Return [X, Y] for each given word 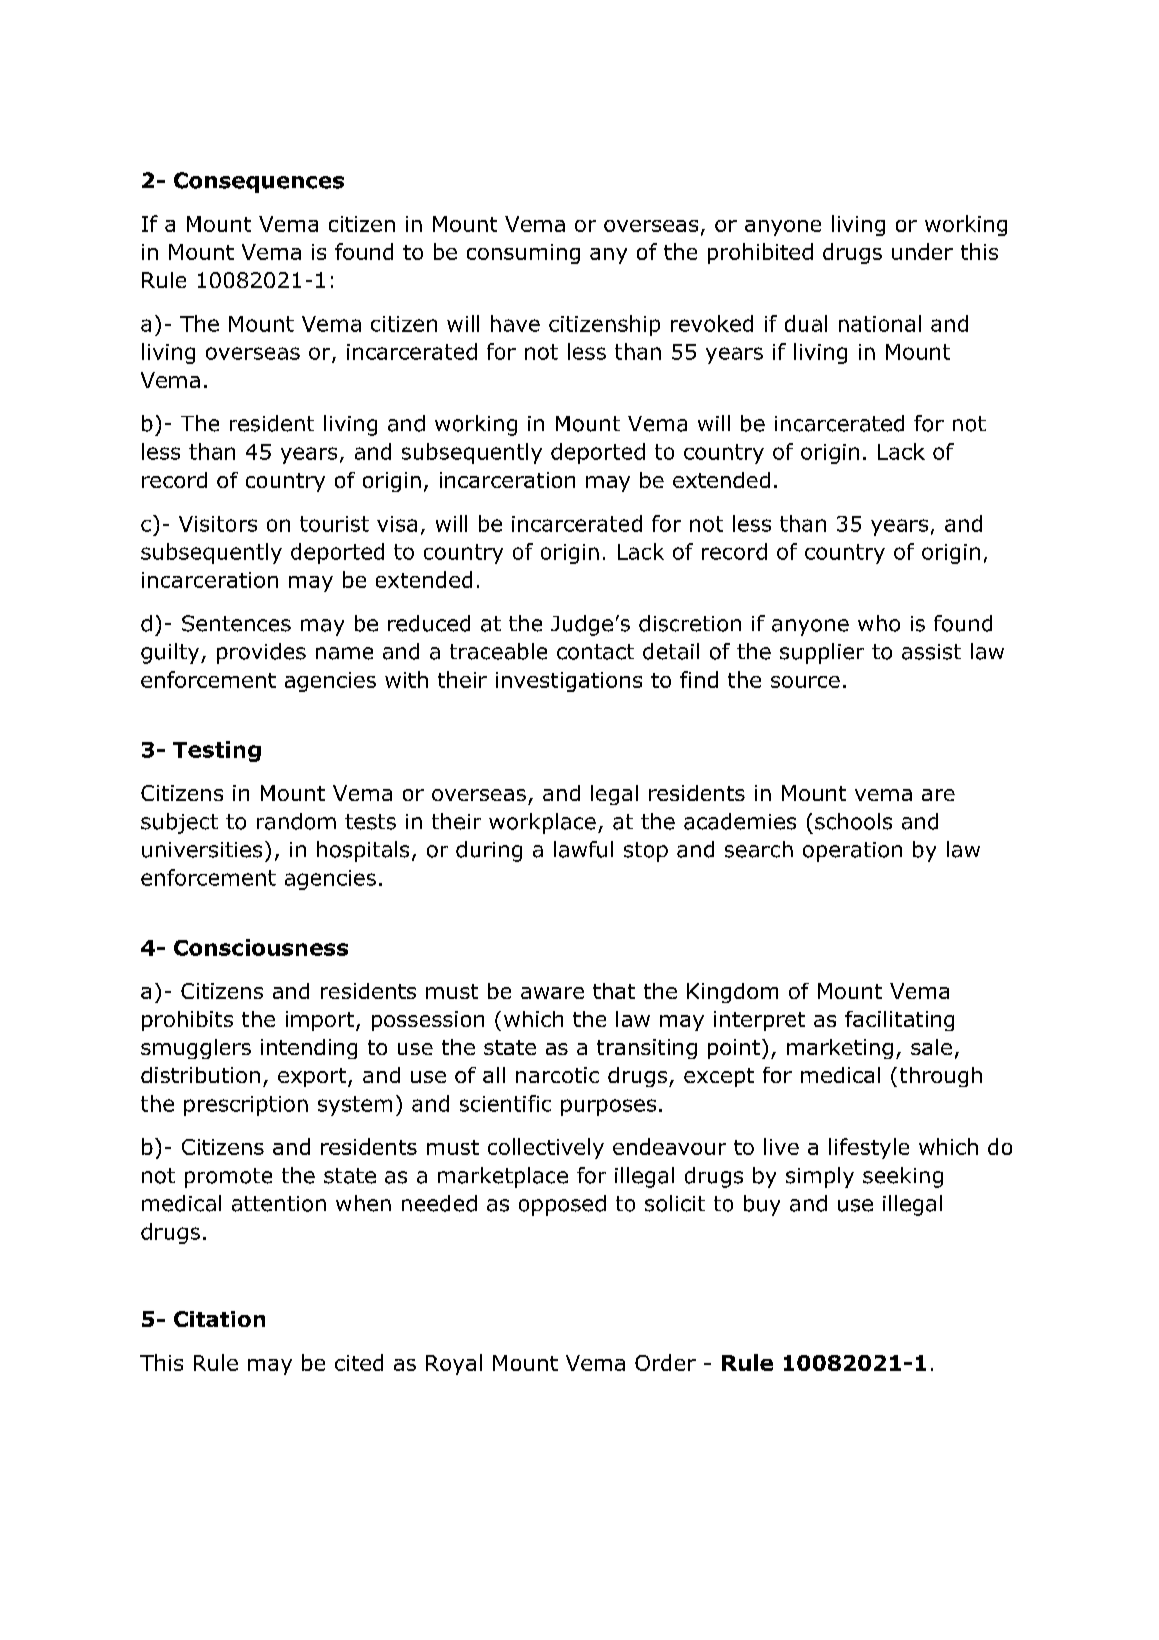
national [880, 323]
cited [359, 1362]
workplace [542, 823]
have [515, 323]
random [296, 821]
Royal [454, 1364]
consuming [523, 254]
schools [853, 821]
